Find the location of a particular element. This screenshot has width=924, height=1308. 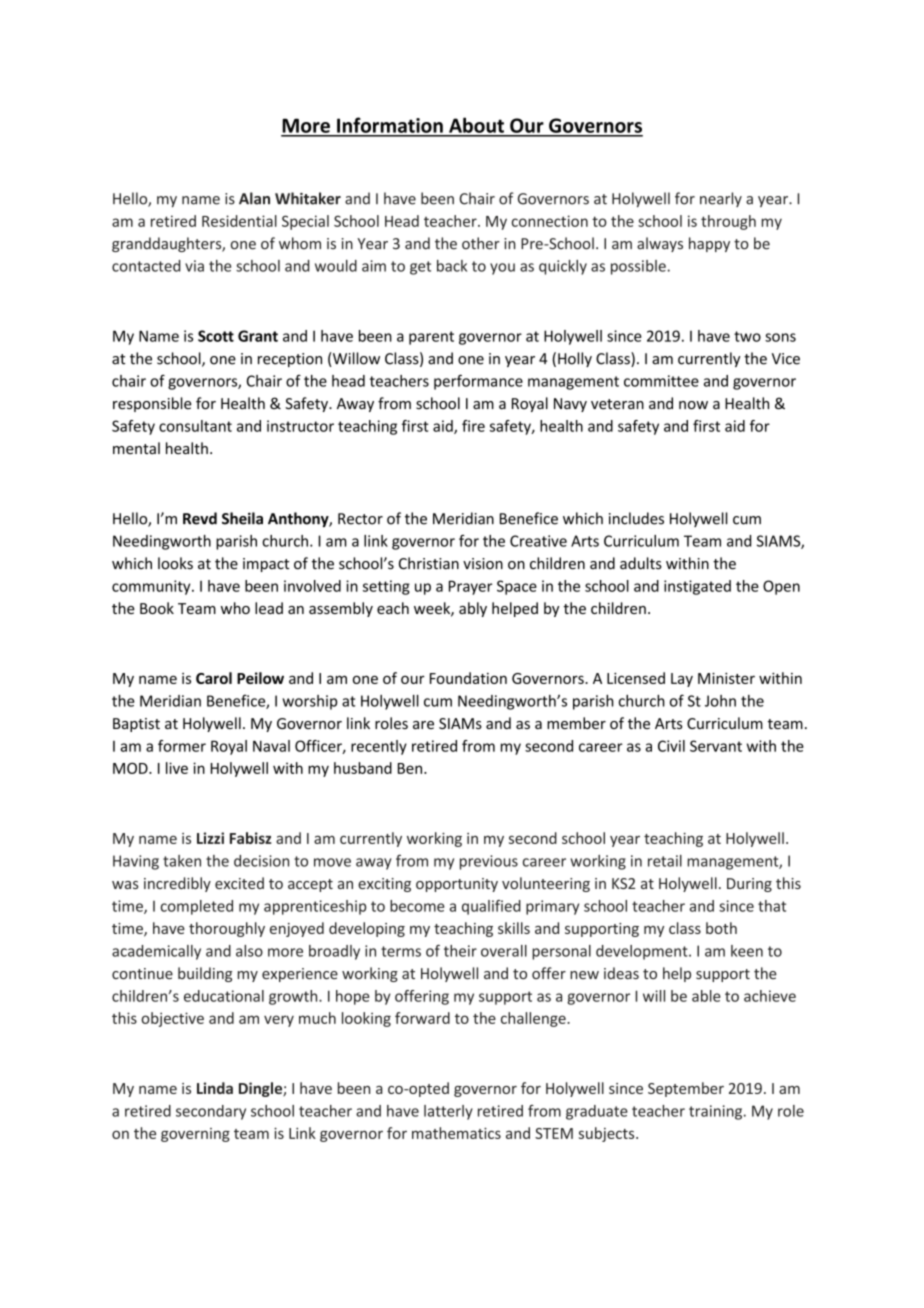

Foundation is located at coordinates (468, 678).
